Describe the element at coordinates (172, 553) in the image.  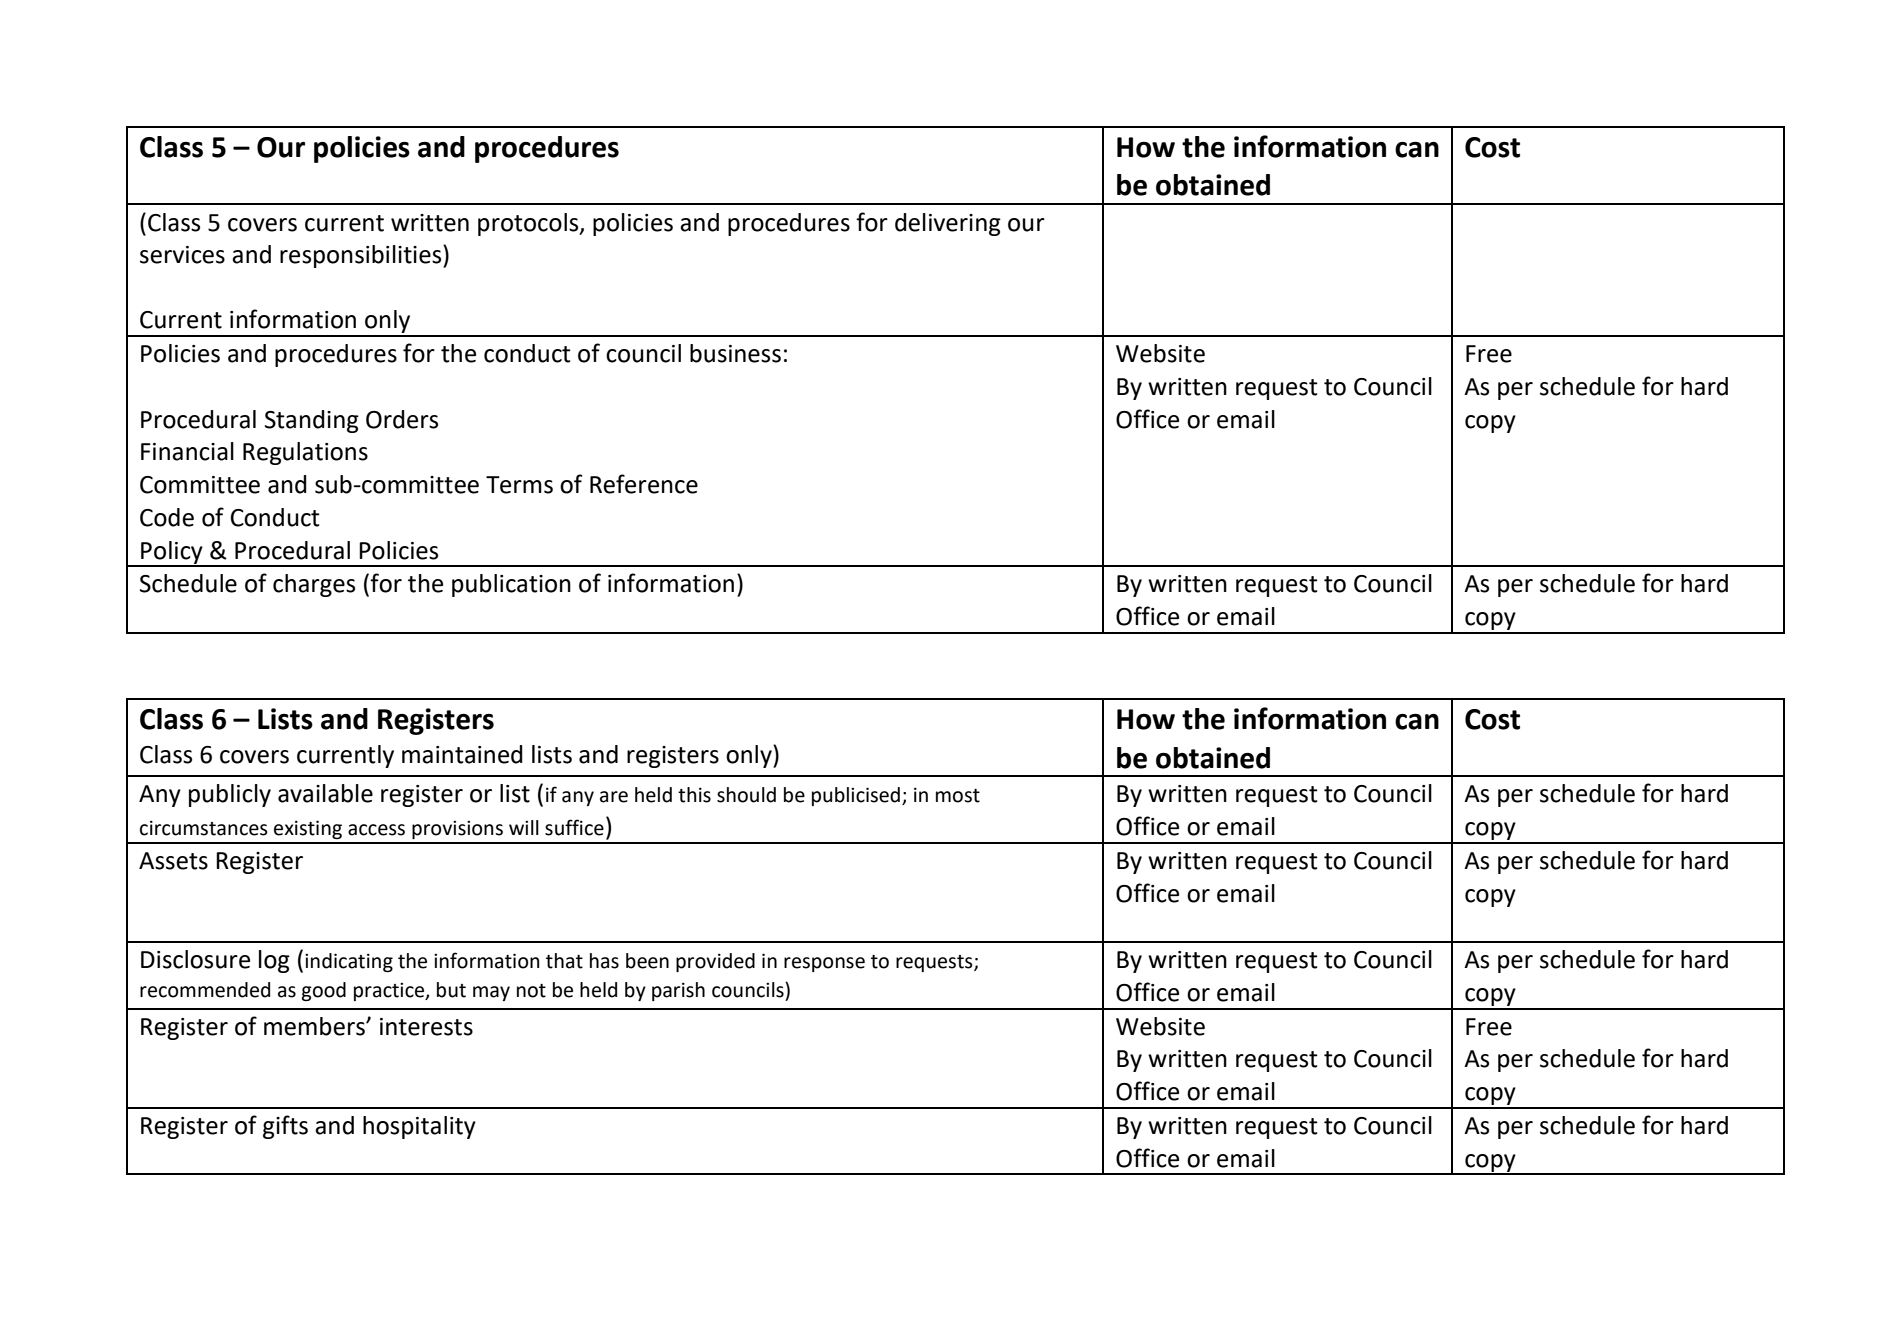
I see `Policy` at that location.
